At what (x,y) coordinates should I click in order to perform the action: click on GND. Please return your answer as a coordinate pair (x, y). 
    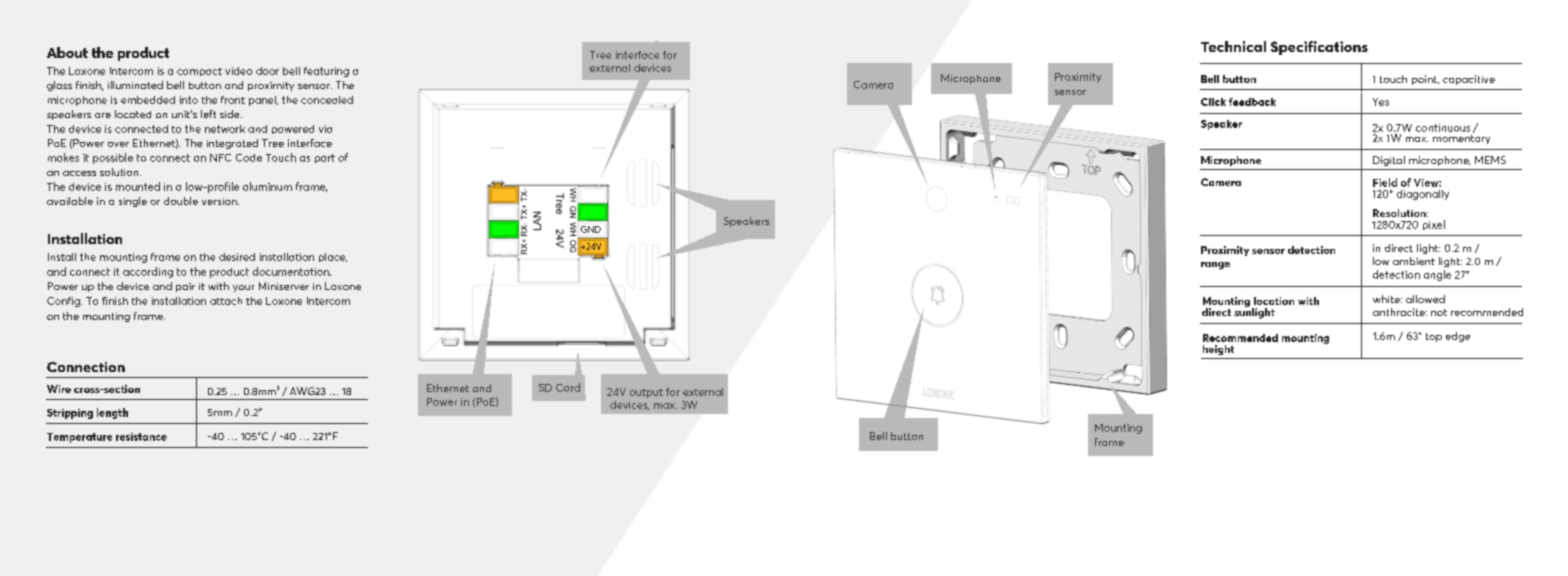
    Looking at the image, I should click on (591, 229).
